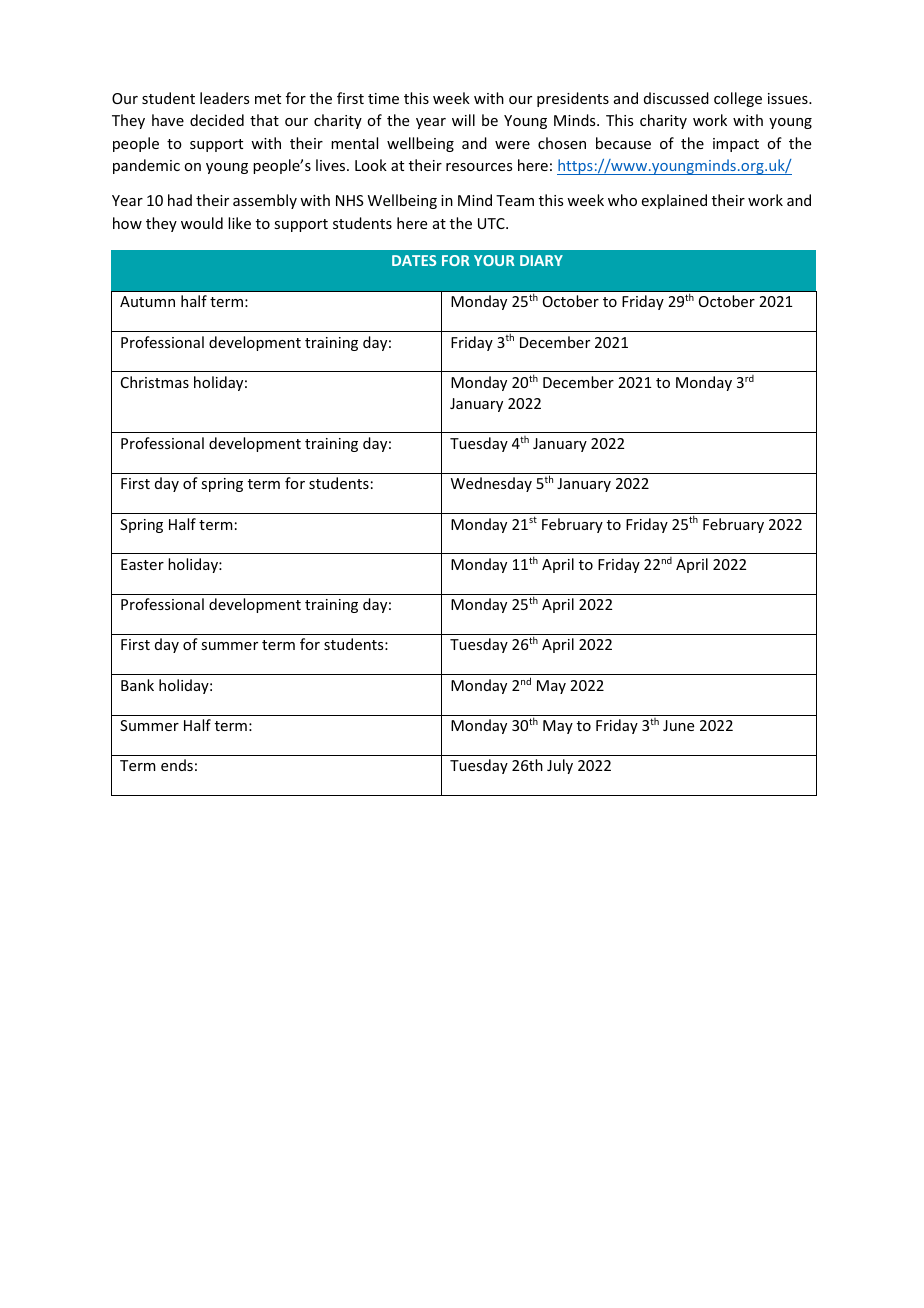 This screenshot has width=924, height=1308. I want to click on will, so click(463, 120).
